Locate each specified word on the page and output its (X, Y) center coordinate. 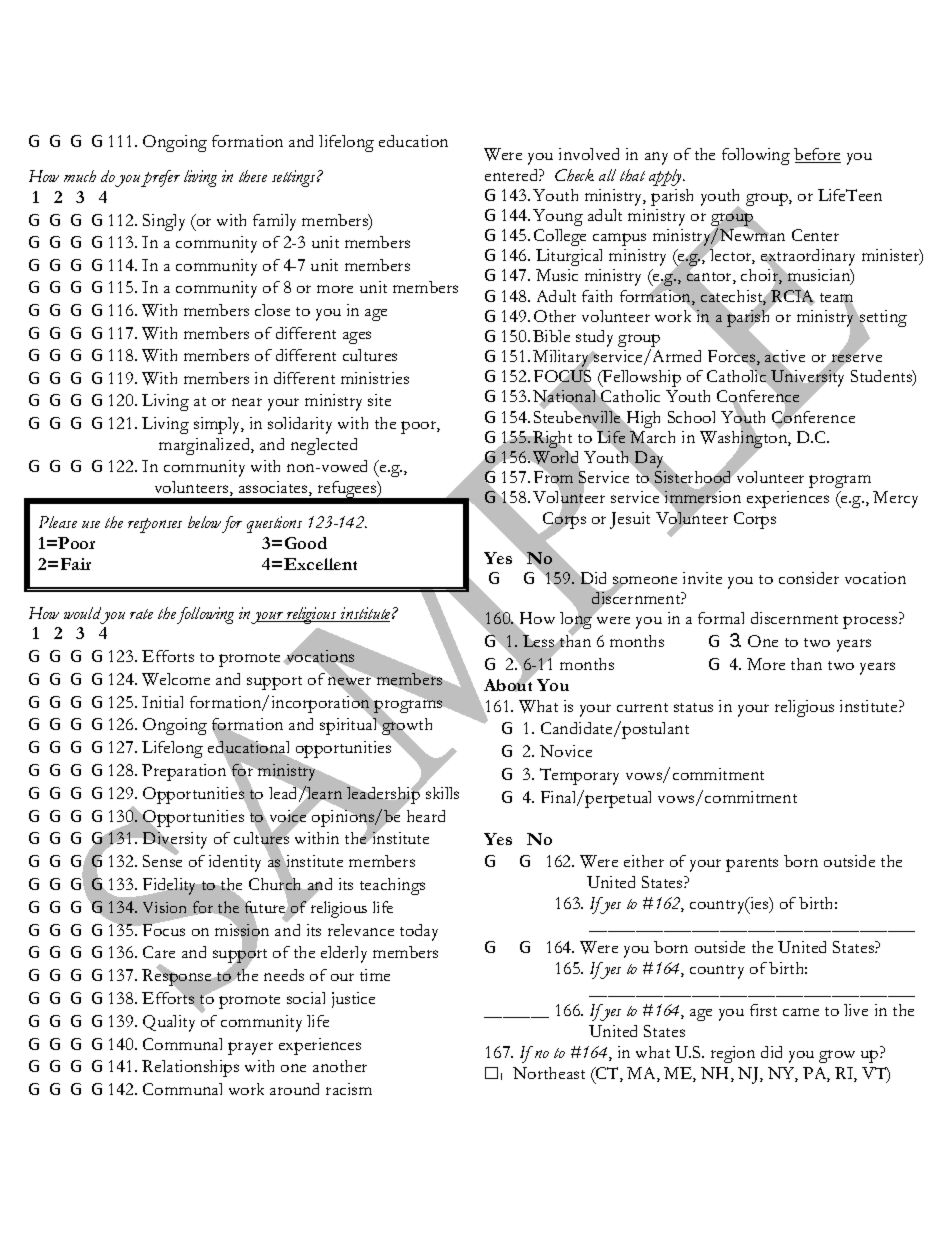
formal (721, 618)
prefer (160, 178)
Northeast (549, 1073)
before (817, 155)
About (508, 684)
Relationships (190, 1068)
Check (574, 175)
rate (141, 614)
